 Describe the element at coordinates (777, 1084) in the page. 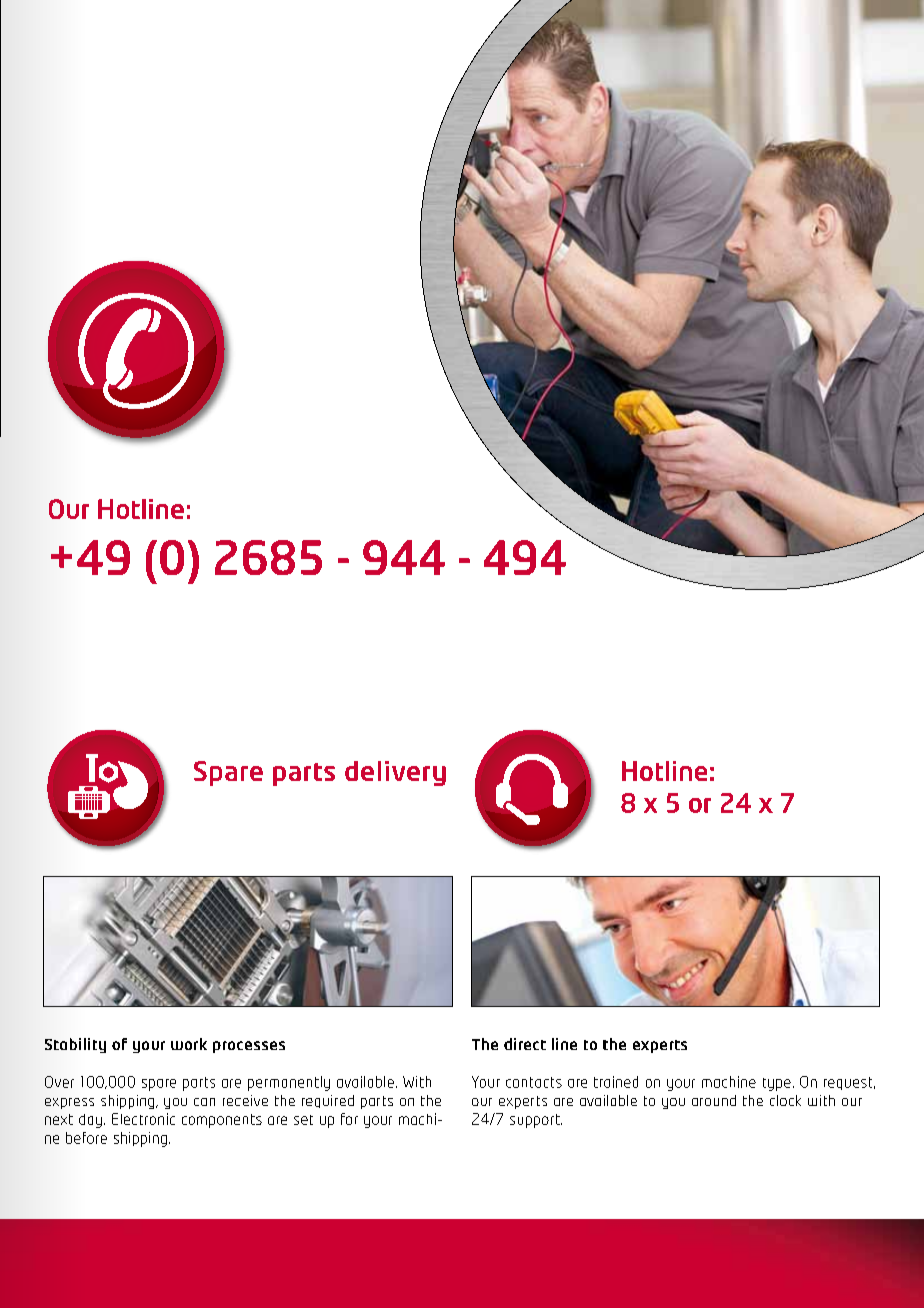

I see `type` at that location.
